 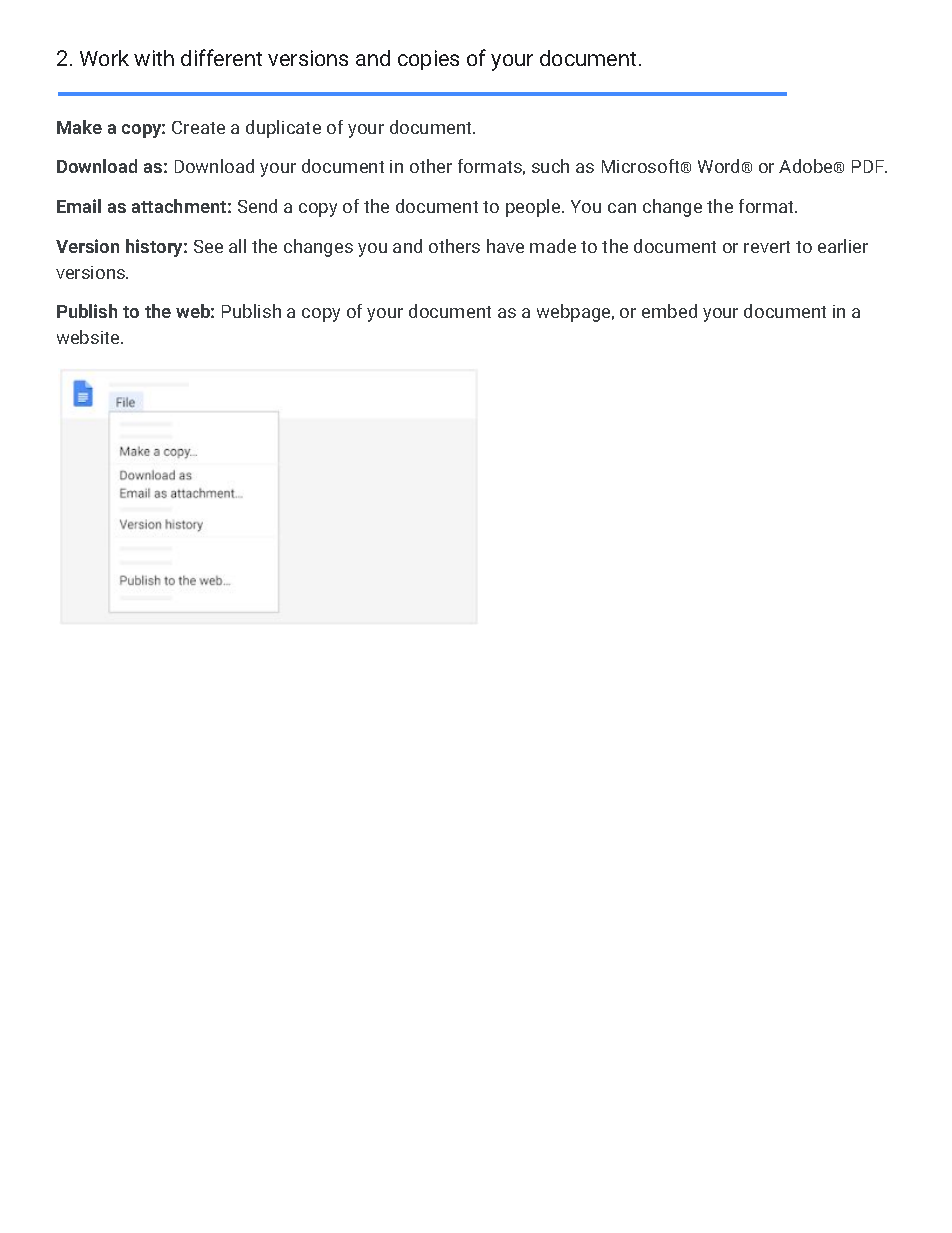 I want to click on different, so click(x=221, y=57).
